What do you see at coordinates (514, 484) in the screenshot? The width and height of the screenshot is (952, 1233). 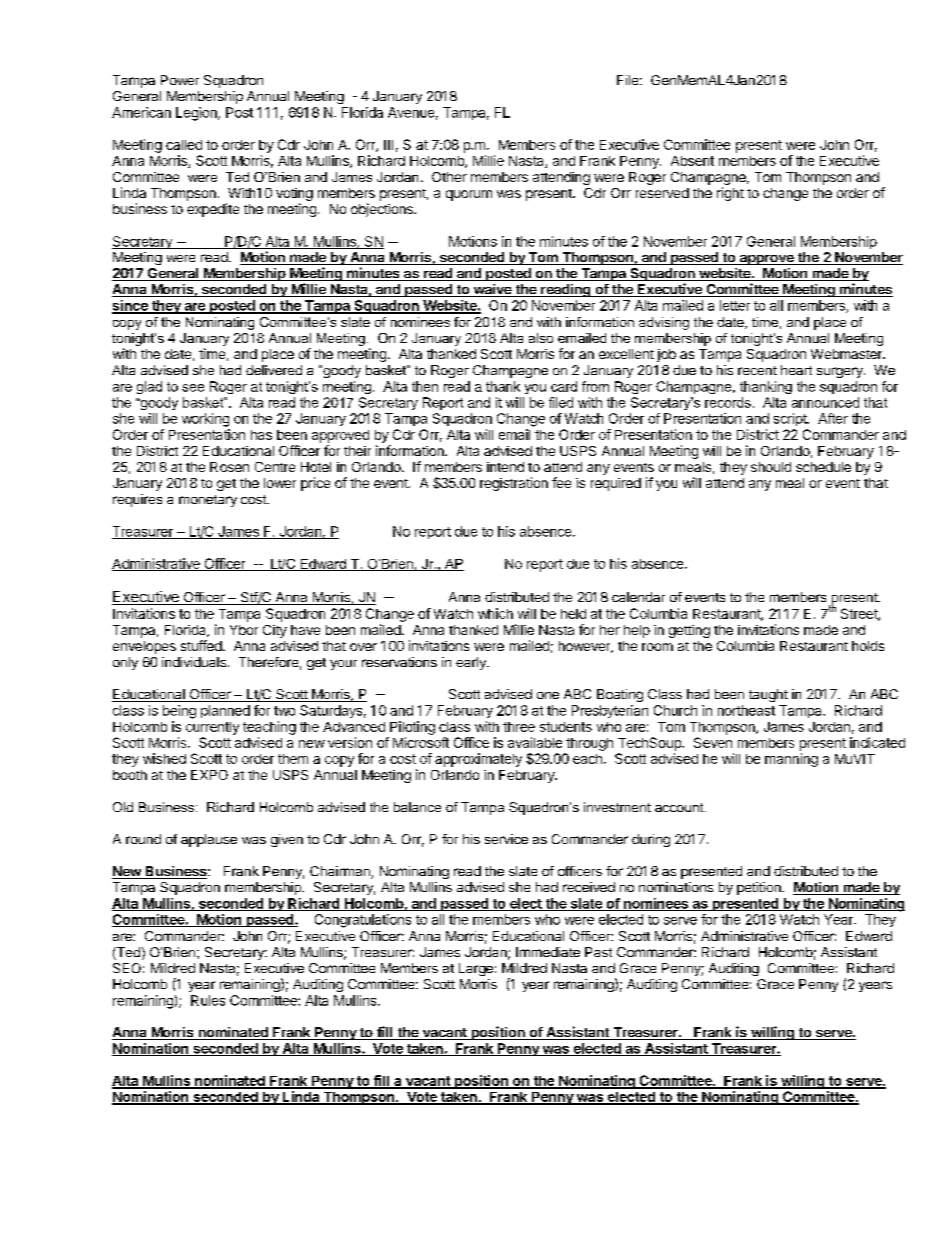 I see `registration` at bounding box center [514, 484].
